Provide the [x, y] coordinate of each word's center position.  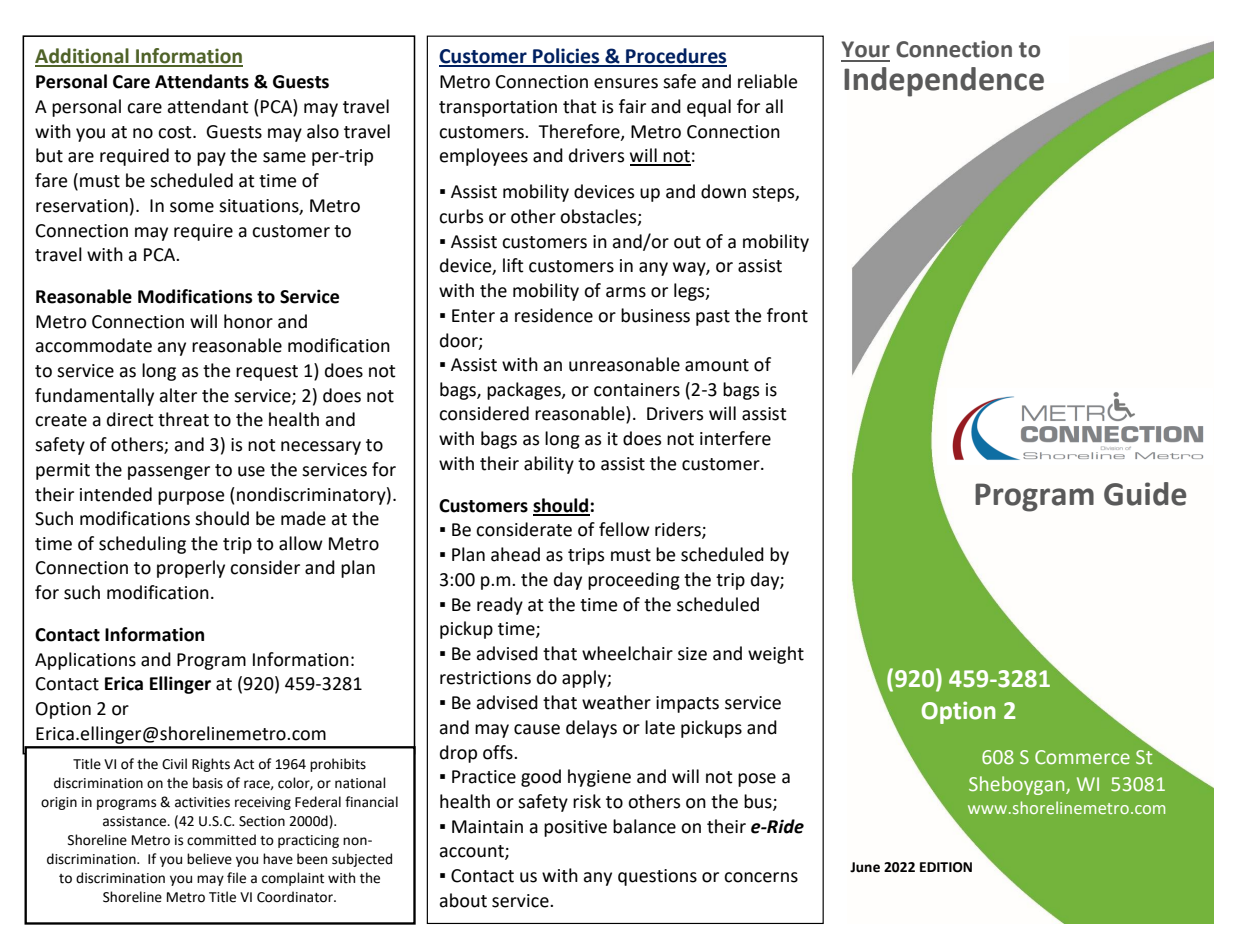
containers [637, 390]
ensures [626, 83]
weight [776, 655]
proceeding [634, 581]
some [192, 207]
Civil [174, 764]
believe [209, 859]
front [787, 315]
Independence [944, 82]
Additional [83, 57]
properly [191, 569]
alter [178, 395]
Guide [1145, 494]
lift [513, 265]
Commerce [1082, 757]
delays [591, 729]
